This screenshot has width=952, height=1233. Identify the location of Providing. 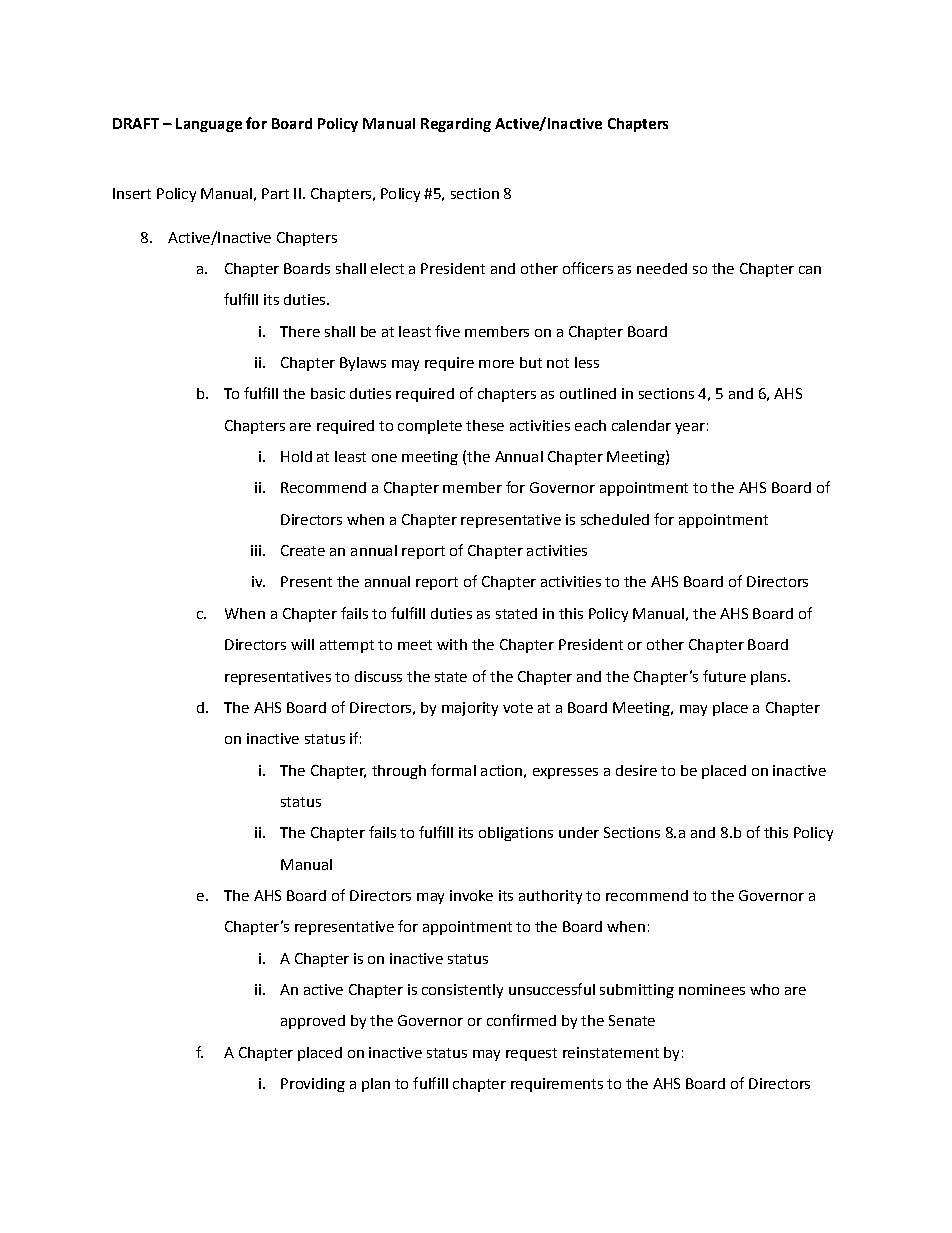
(313, 1085).
